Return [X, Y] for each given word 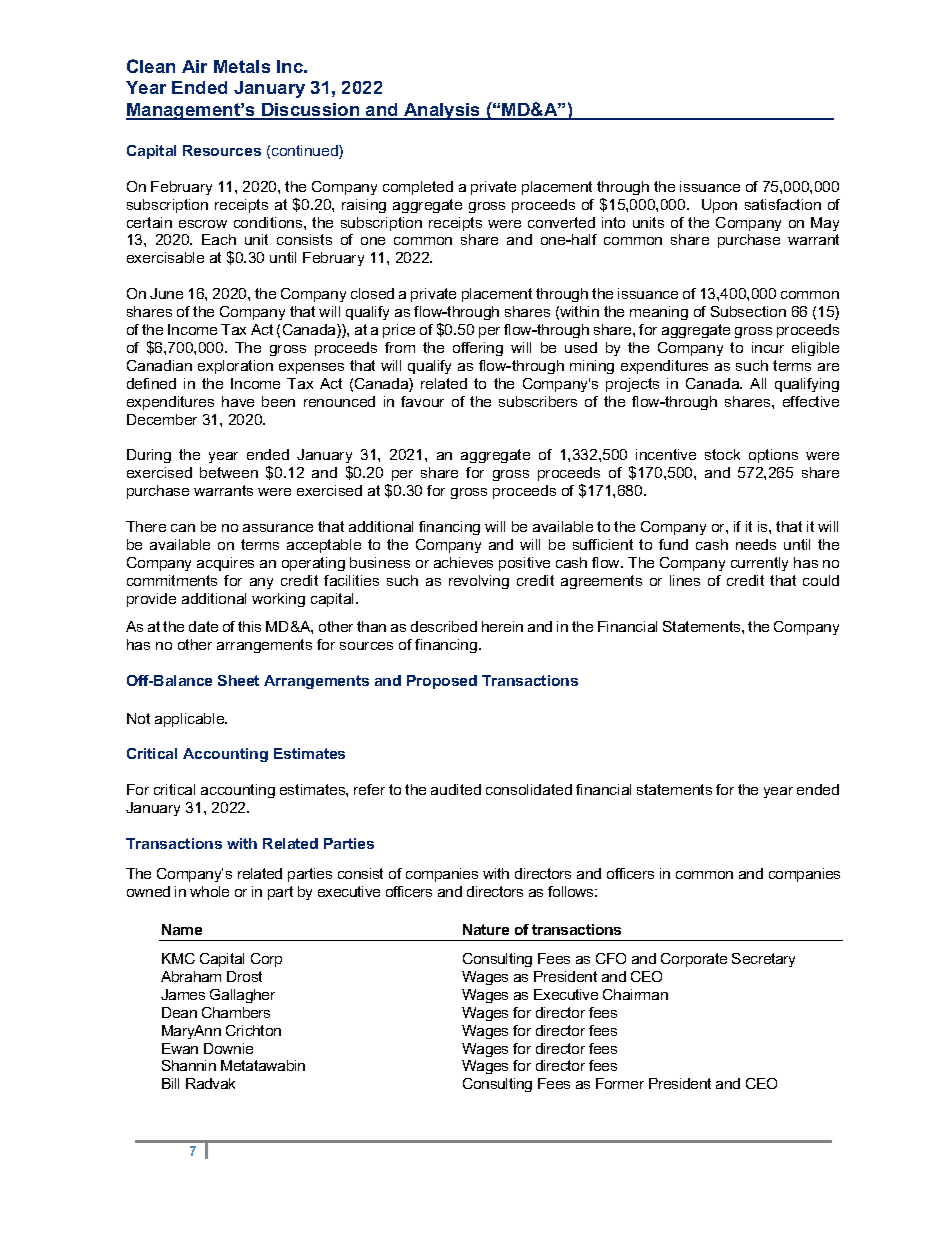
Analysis [442, 111]
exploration [235, 367]
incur [768, 347]
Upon [719, 206]
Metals [242, 66]
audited [456, 789]
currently [759, 564]
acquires [225, 564]
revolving [479, 582]
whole [209, 891]
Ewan [180, 1048]
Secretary [763, 960]
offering [478, 349]
